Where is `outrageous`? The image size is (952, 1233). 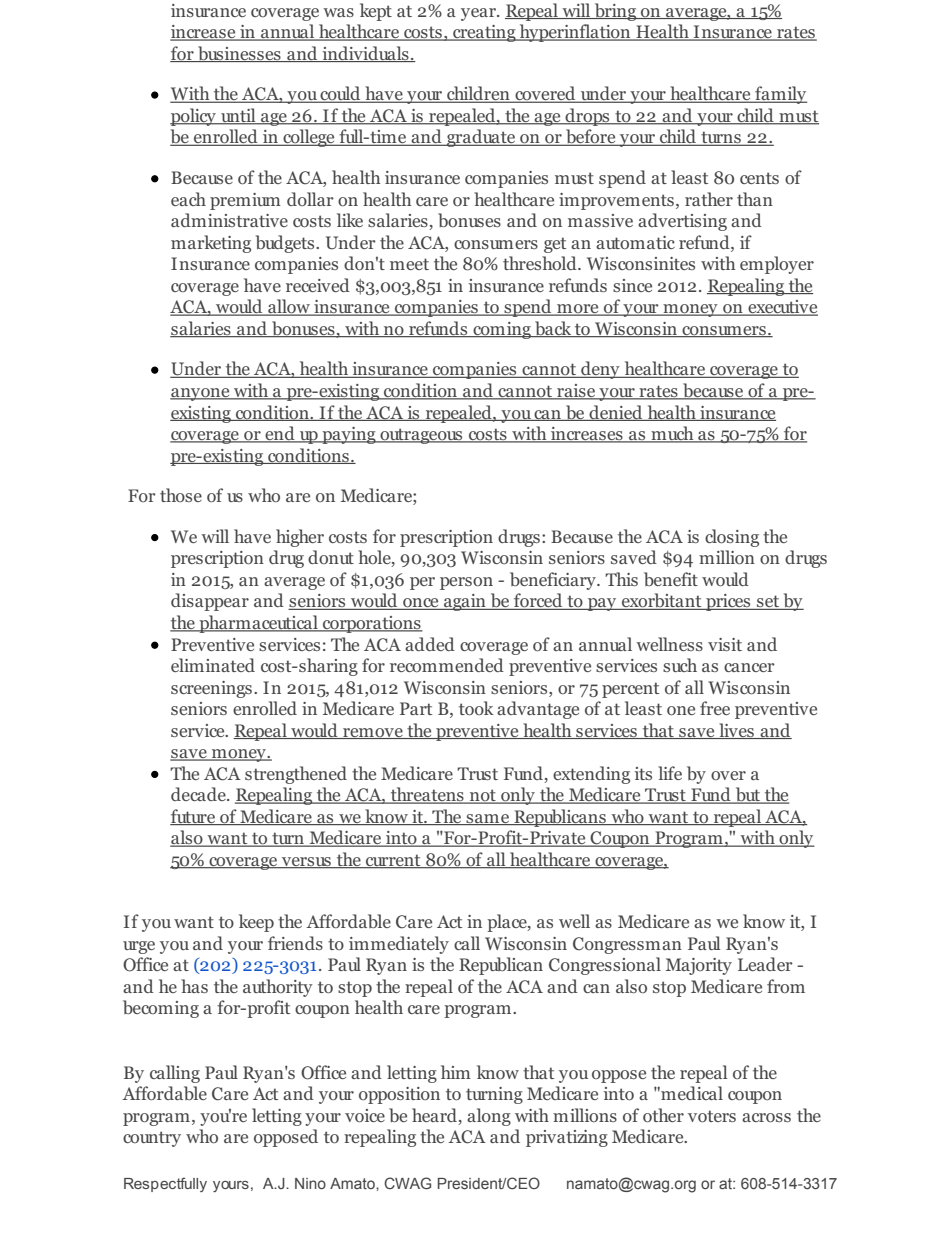
outrageous is located at coordinates (421, 436).
